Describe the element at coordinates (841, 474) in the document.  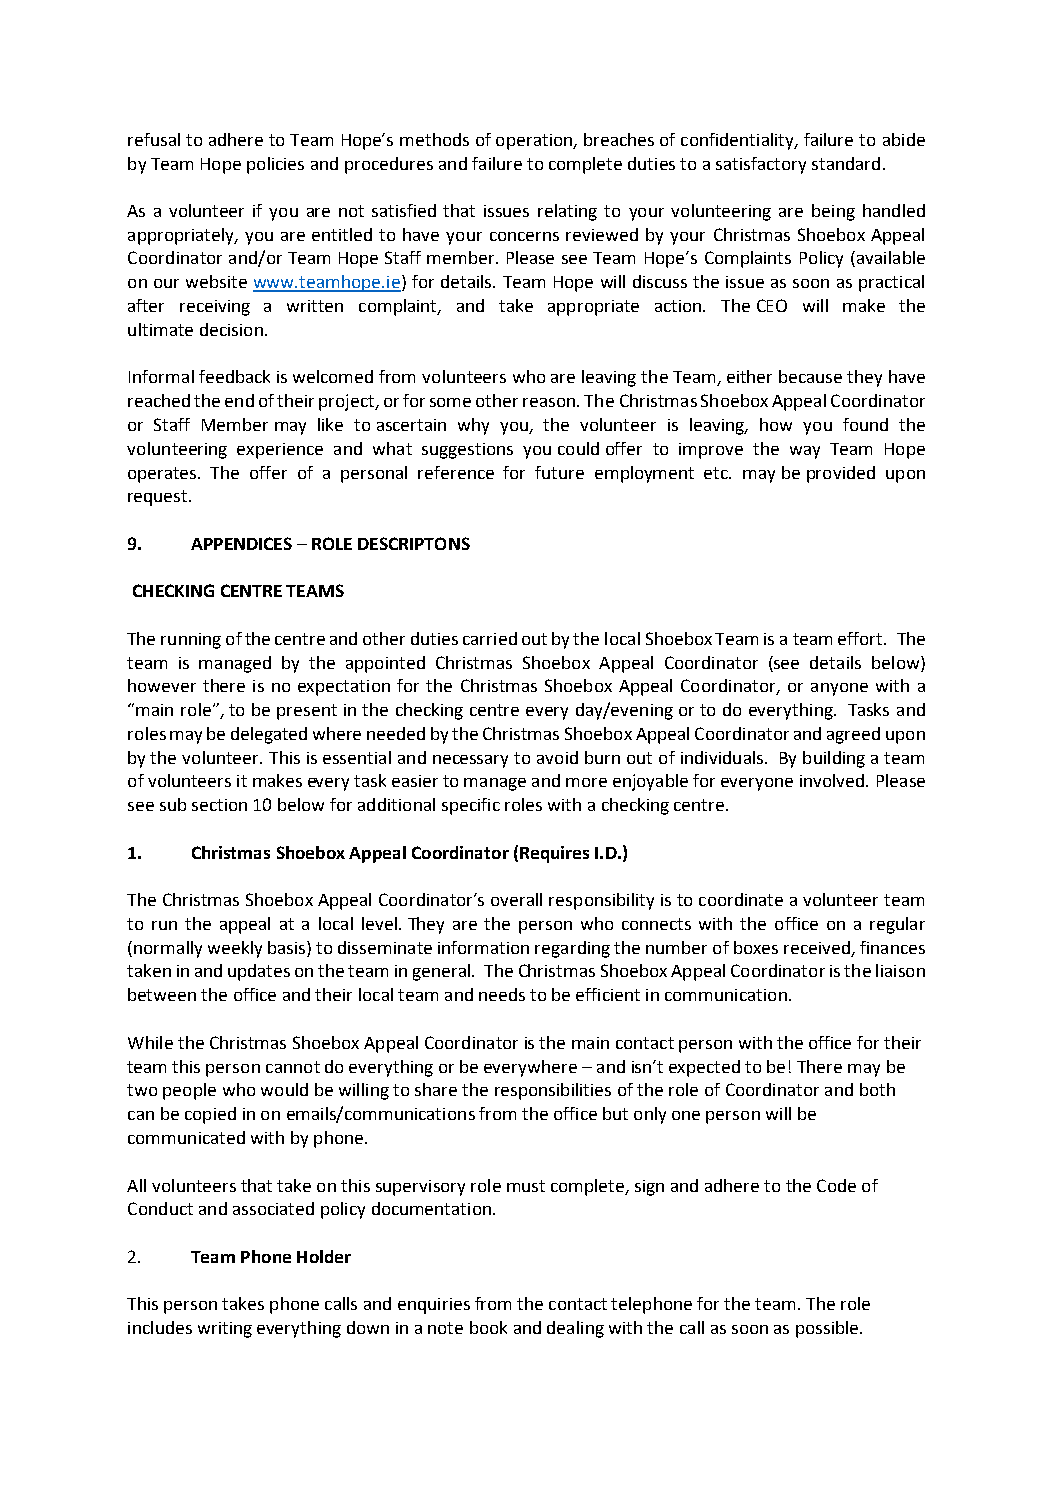
I see `provided` at that location.
